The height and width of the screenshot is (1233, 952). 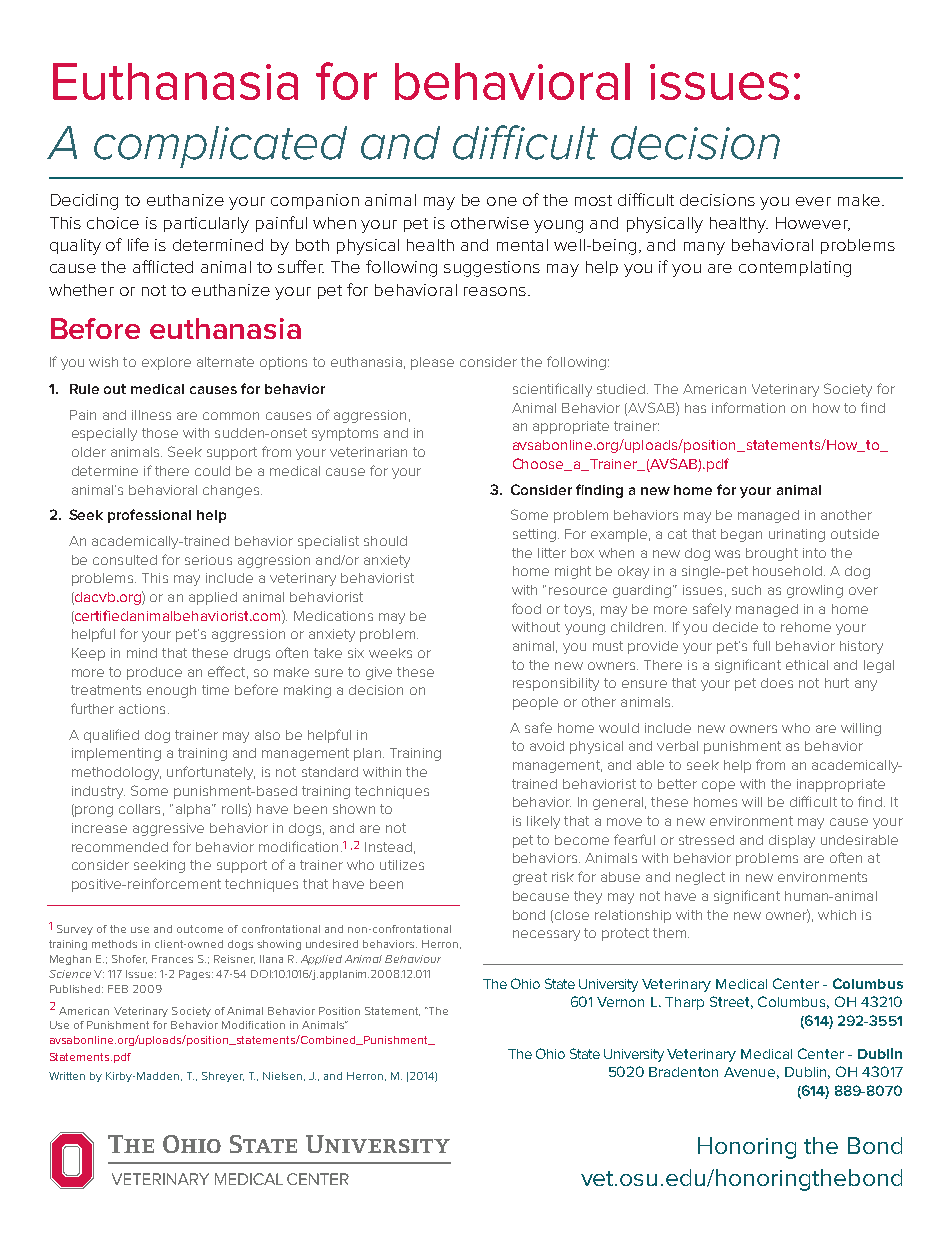 What do you see at coordinates (815, 591) in the screenshot?
I see `growling` at bounding box center [815, 591].
